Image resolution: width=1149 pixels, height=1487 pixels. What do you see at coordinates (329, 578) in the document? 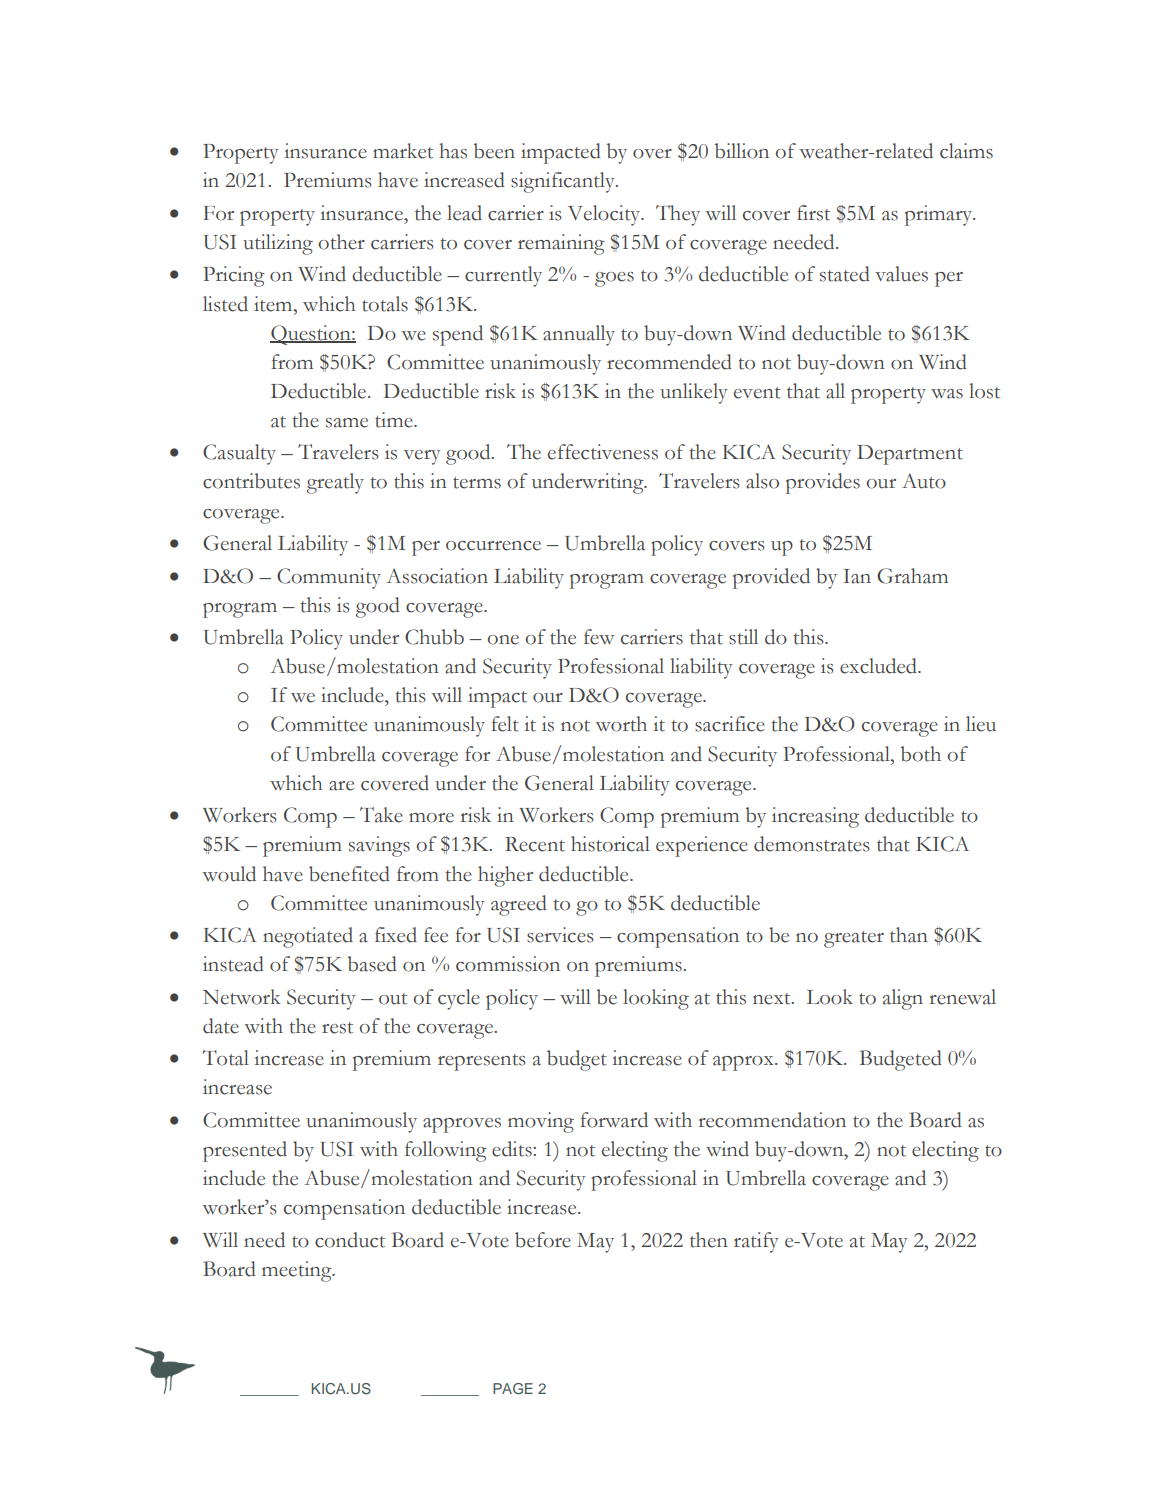
I see `Community` at bounding box center [329, 578].
